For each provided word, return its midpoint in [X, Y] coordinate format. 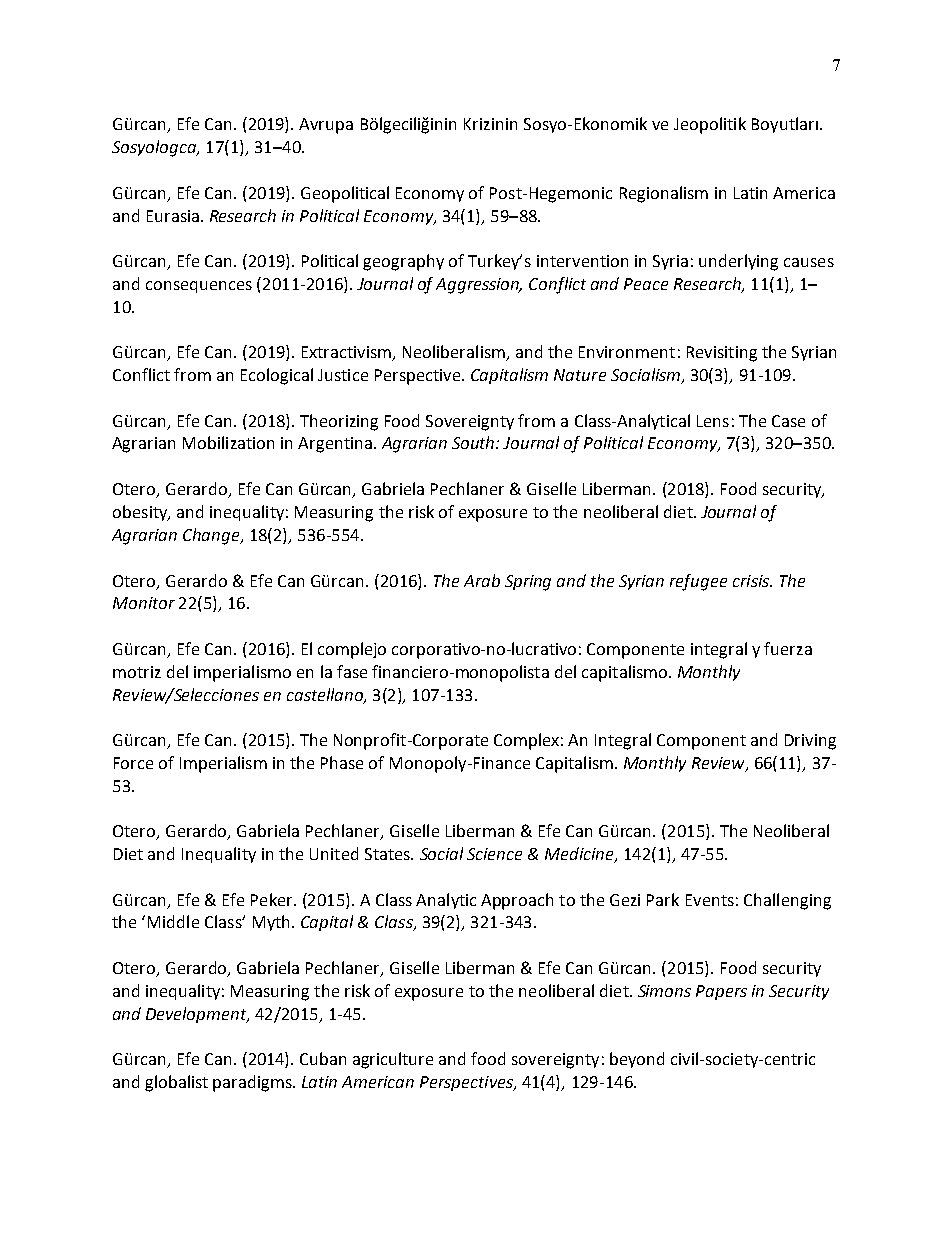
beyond [637, 1060]
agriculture [393, 1060]
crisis [752, 581]
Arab [482, 580]
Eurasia [173, 216]
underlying [738, 262]
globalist [176, 1083]
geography [403, 262]
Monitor [144, 603]
